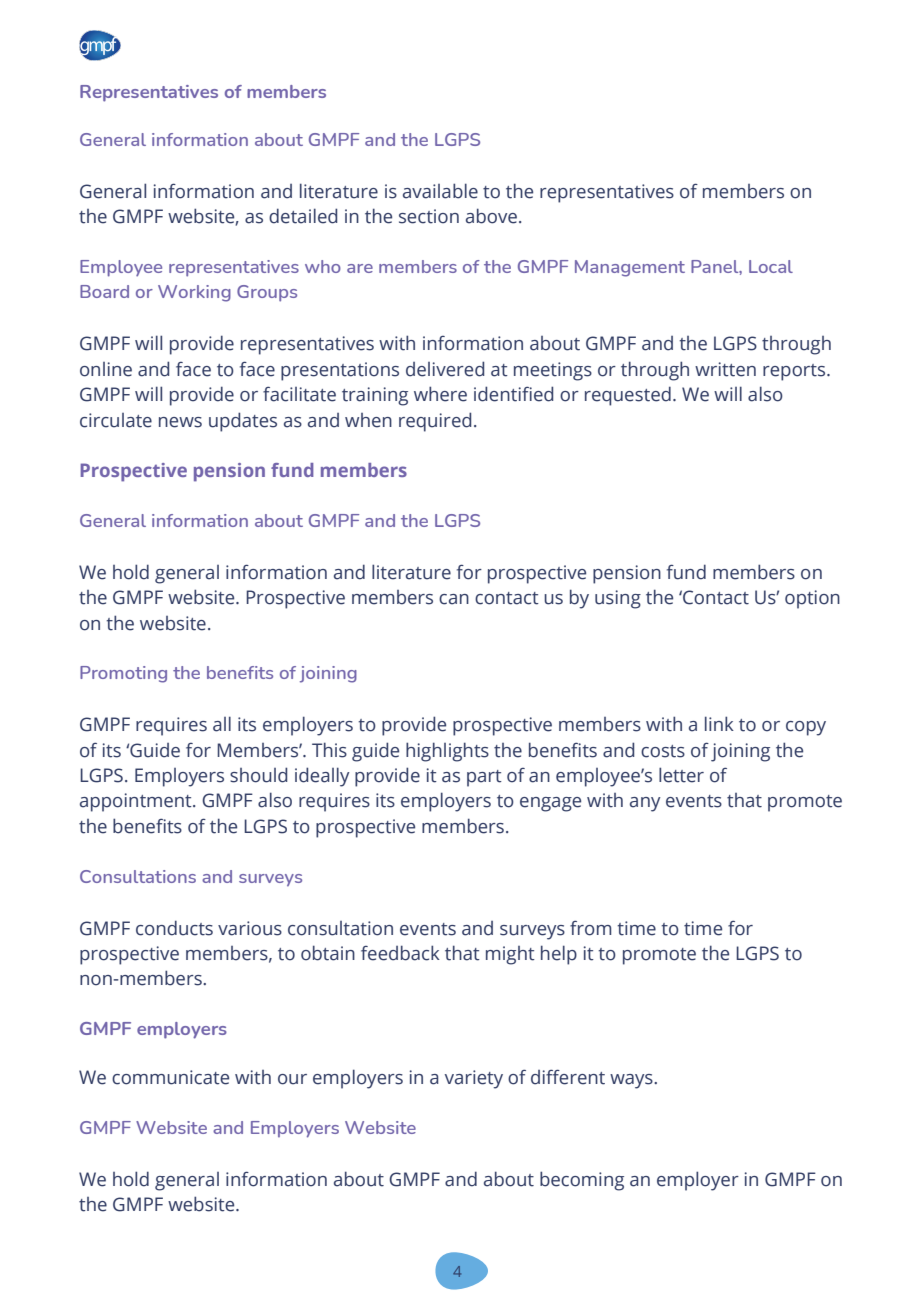  What do you see at coordinates (719, 723) in the page?
I see `link` at bounding box center [719, 723].
